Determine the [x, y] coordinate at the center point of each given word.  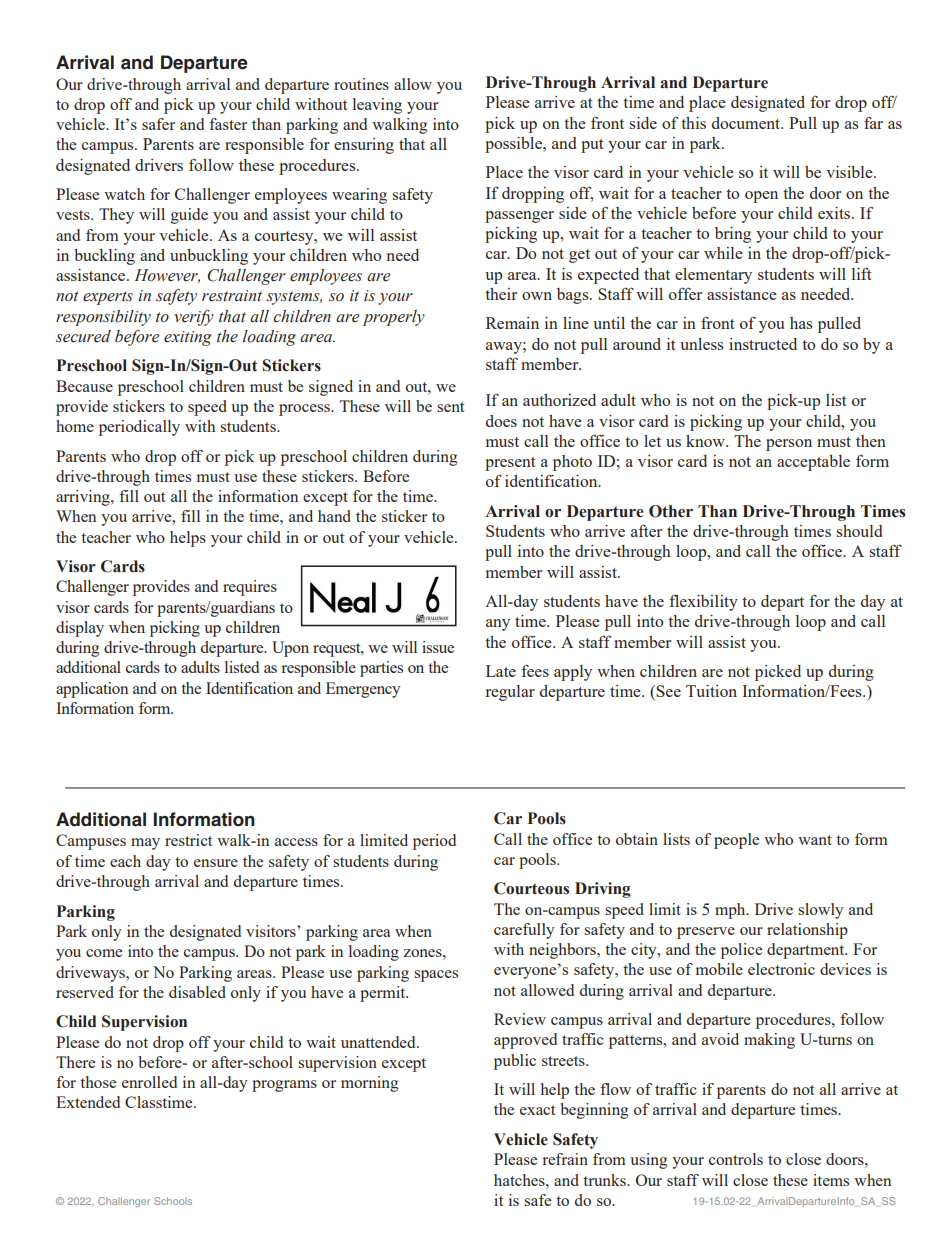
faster [228, 124]
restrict [188, 840]
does [501, 421]
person [789, 445]
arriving [84, 498]
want [815, 840]
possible [514, 145]
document [747, 123]
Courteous [531, 888]
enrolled [149, 1082]
